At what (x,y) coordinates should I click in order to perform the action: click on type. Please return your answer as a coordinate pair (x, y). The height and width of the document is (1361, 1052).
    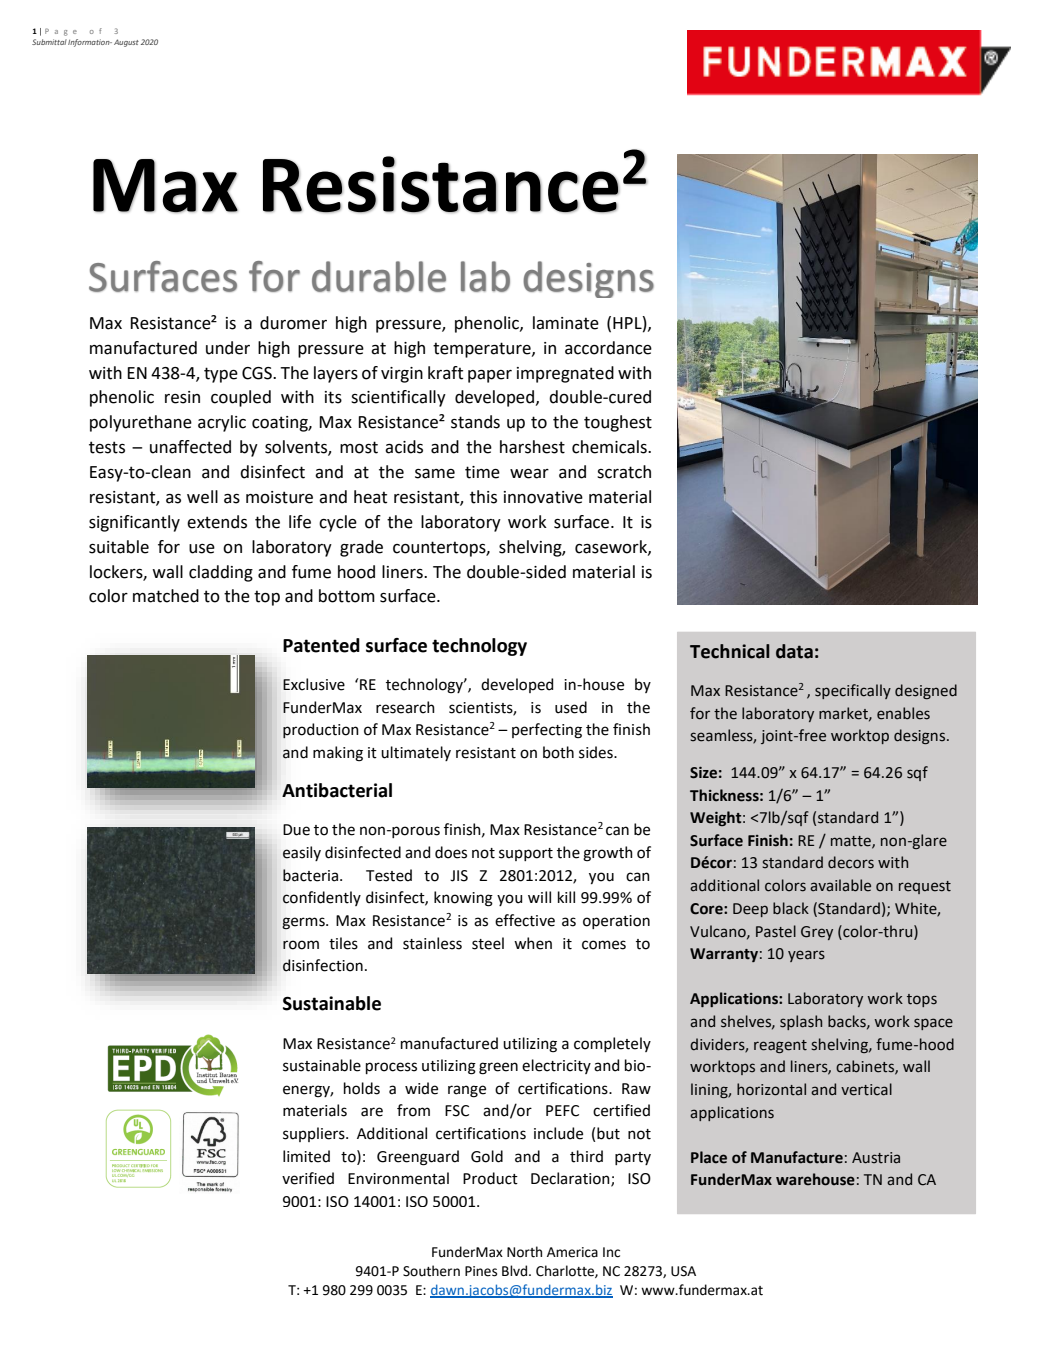
    Looking at the image, I should click on (221, 375).
